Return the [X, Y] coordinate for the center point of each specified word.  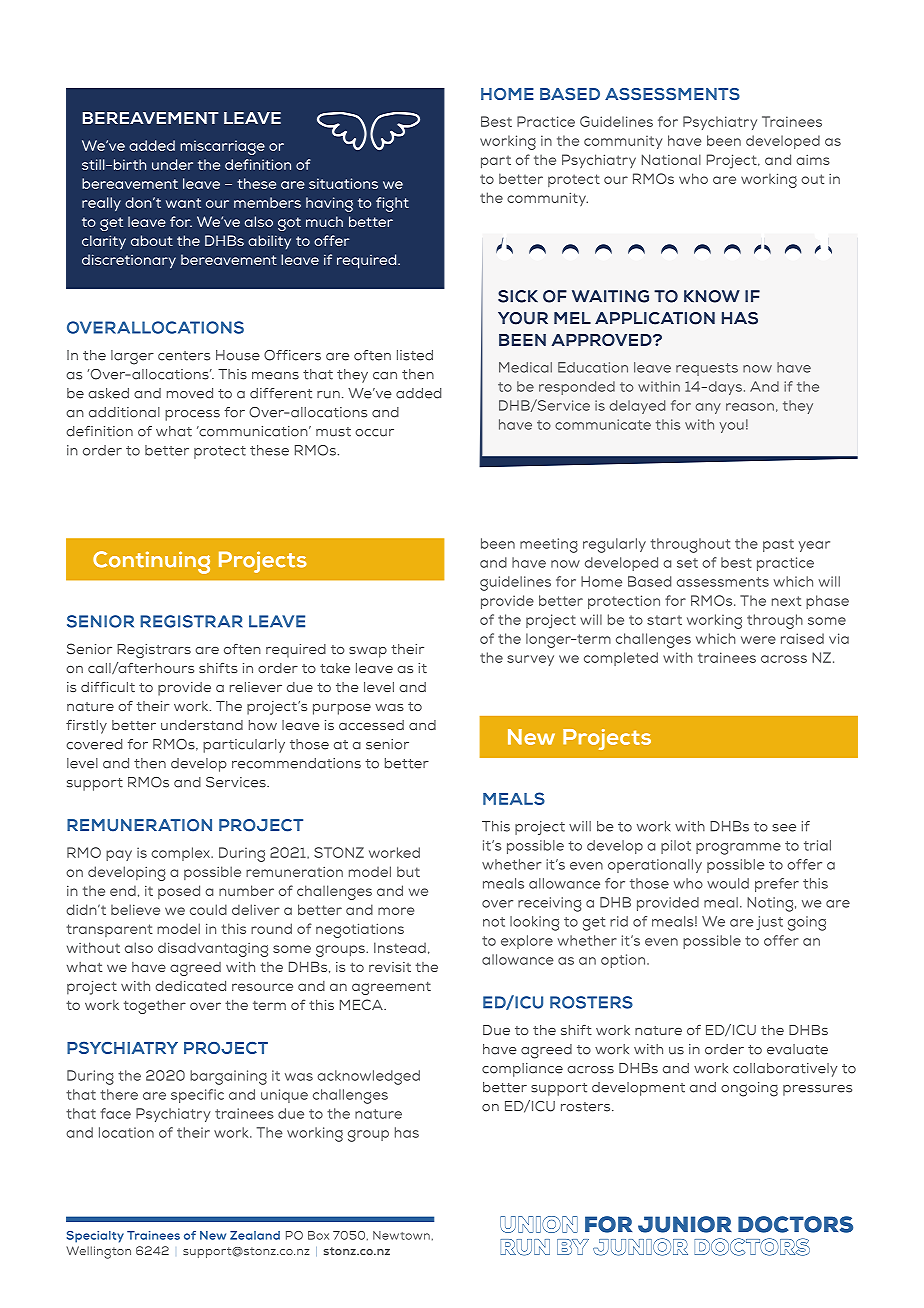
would [728, 883]
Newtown [401, 1235]
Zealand [255, 1235]
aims [813, 160]
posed [179, 892]
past [778, 545]
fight [392, 204]
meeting [549, 545]
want [183, 203]
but [408, 871]
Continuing [151, 562]
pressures [817, 1090]
